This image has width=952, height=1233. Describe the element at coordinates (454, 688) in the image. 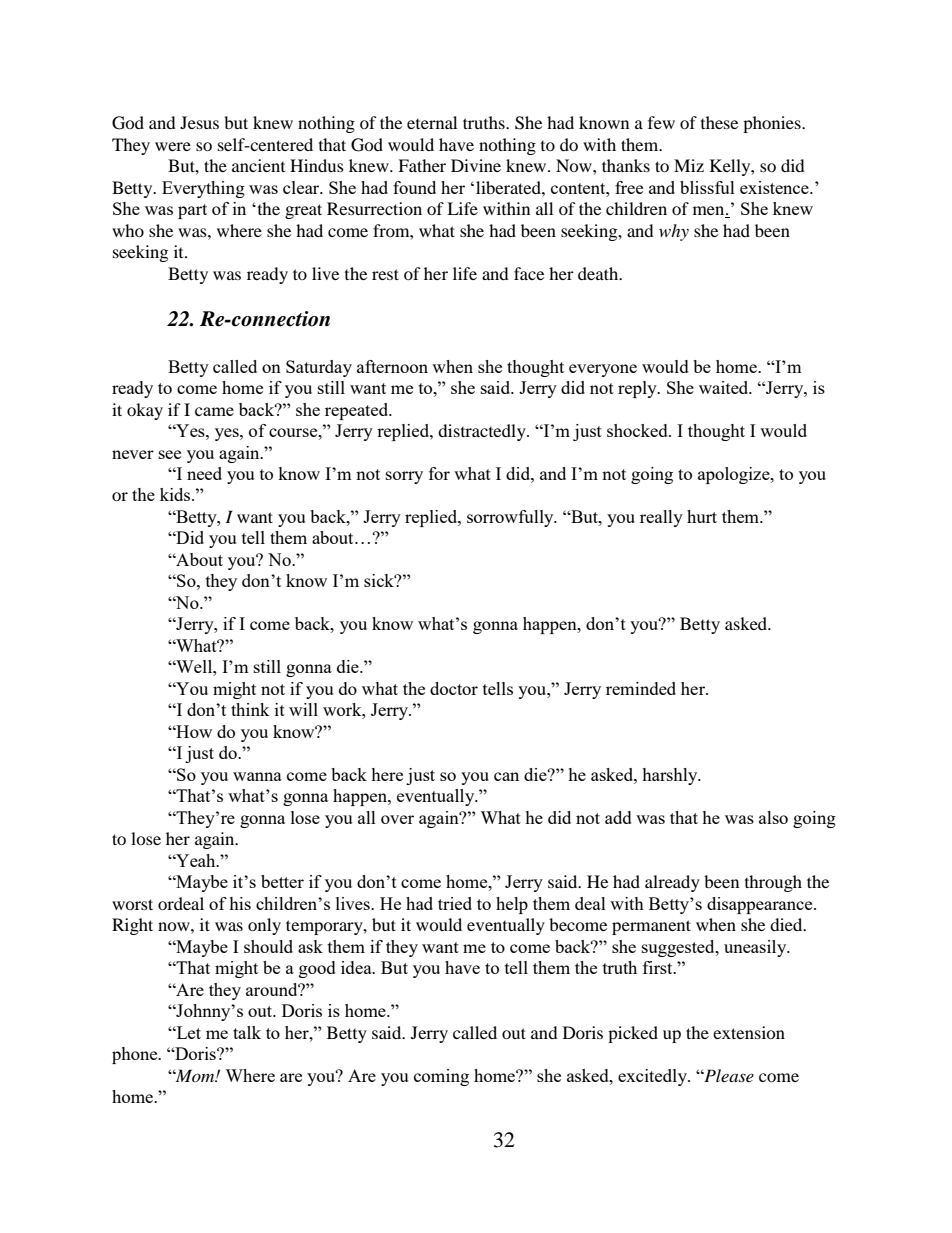

I see `doctor` at that location.
